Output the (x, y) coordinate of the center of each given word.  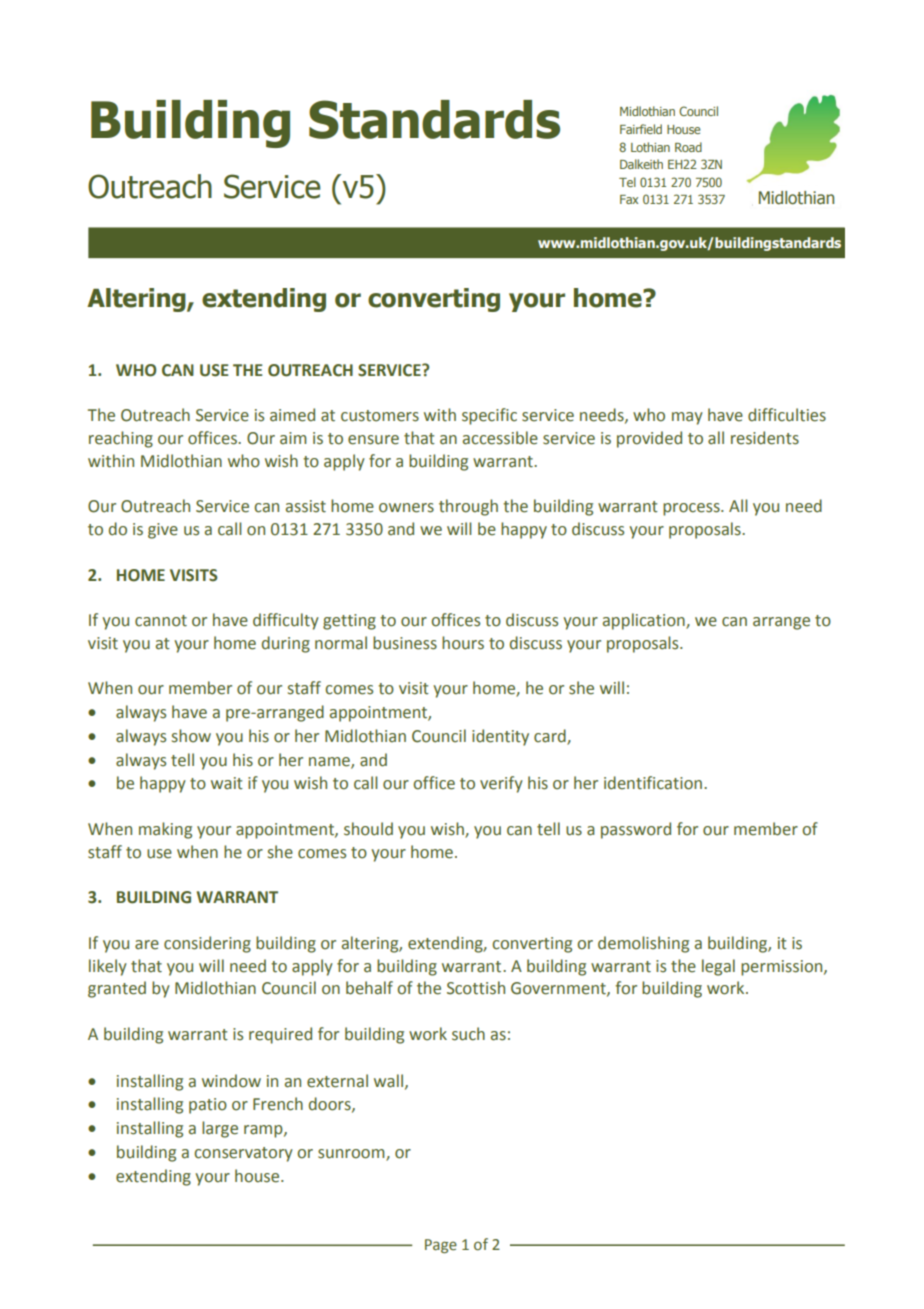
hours (463, 643)
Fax (629, 199)
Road (688, 147)
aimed (292, 415)
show (191, 736)
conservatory (243, 1154)
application (645, 621)
